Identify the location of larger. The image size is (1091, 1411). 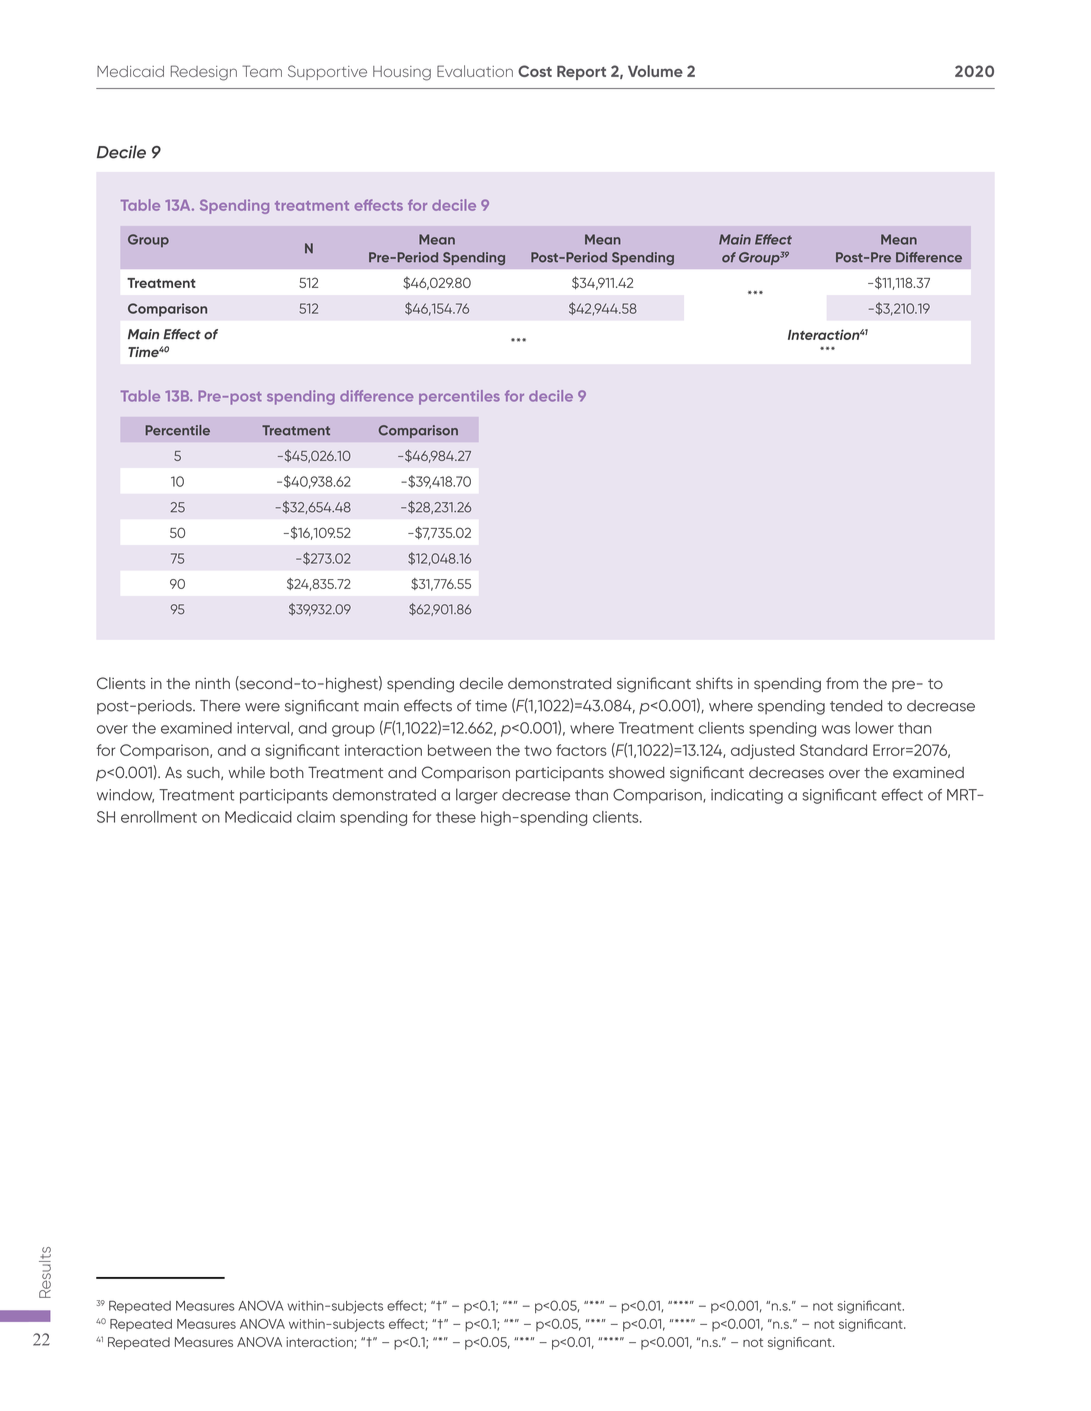
(477, 796).
